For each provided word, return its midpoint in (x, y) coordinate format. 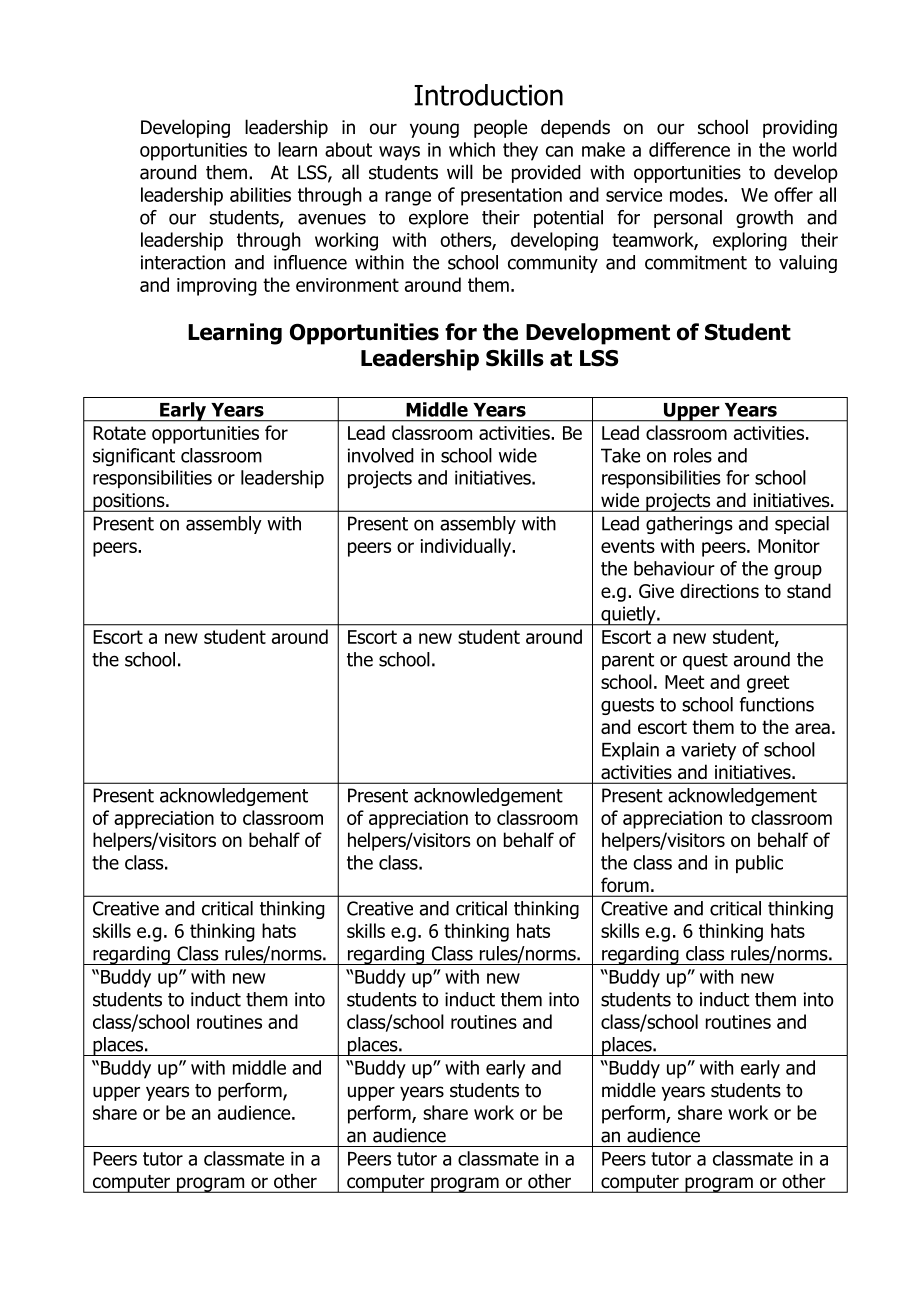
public (759, 864)
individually (467, 547)
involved (381, 455)
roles (693, 455)
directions (719, 590)
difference (689, 149)
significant (134, 457)
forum (625, 885)
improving (217, 287)
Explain (630, 751)
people (500, 128)
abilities (260, 194)
